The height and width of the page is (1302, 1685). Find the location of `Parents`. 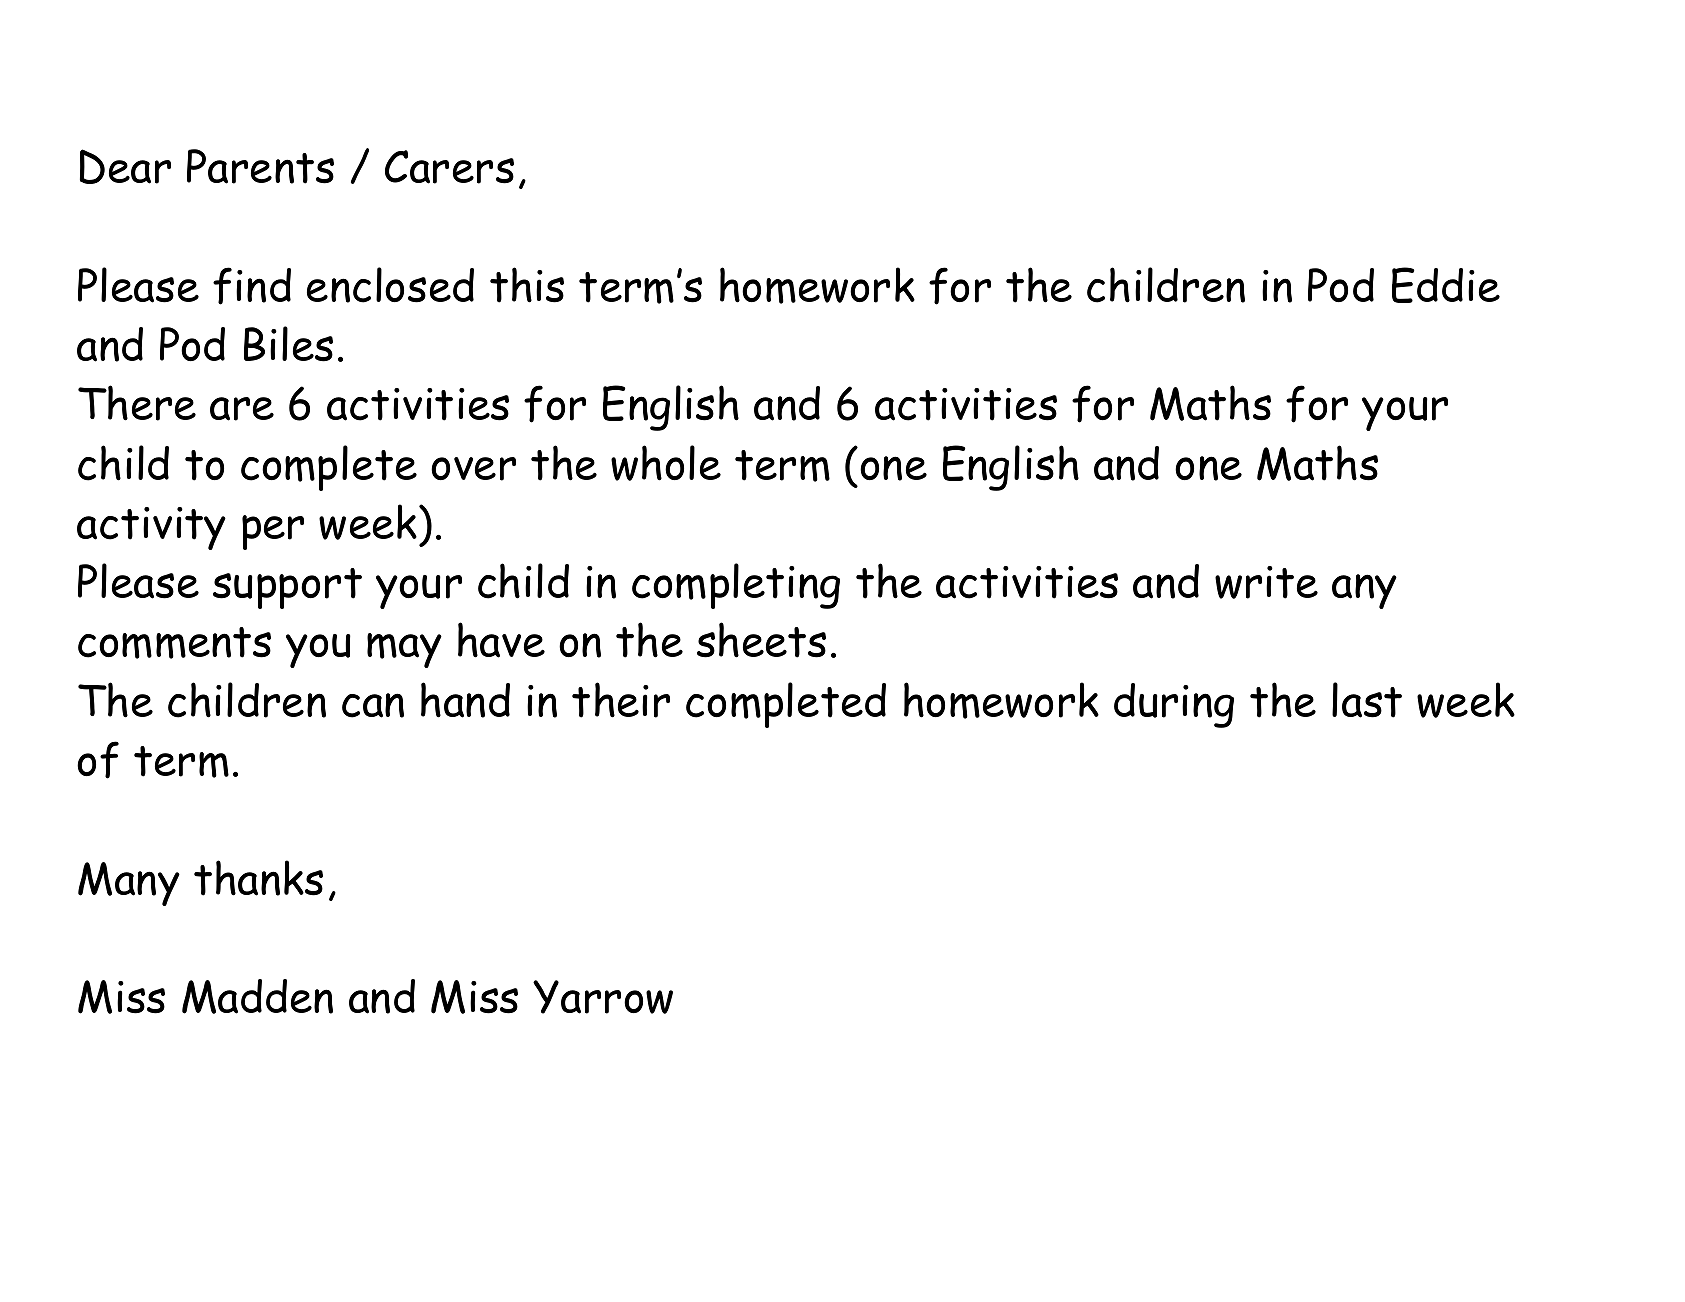

Parents is located at coordinates (260, 166).
